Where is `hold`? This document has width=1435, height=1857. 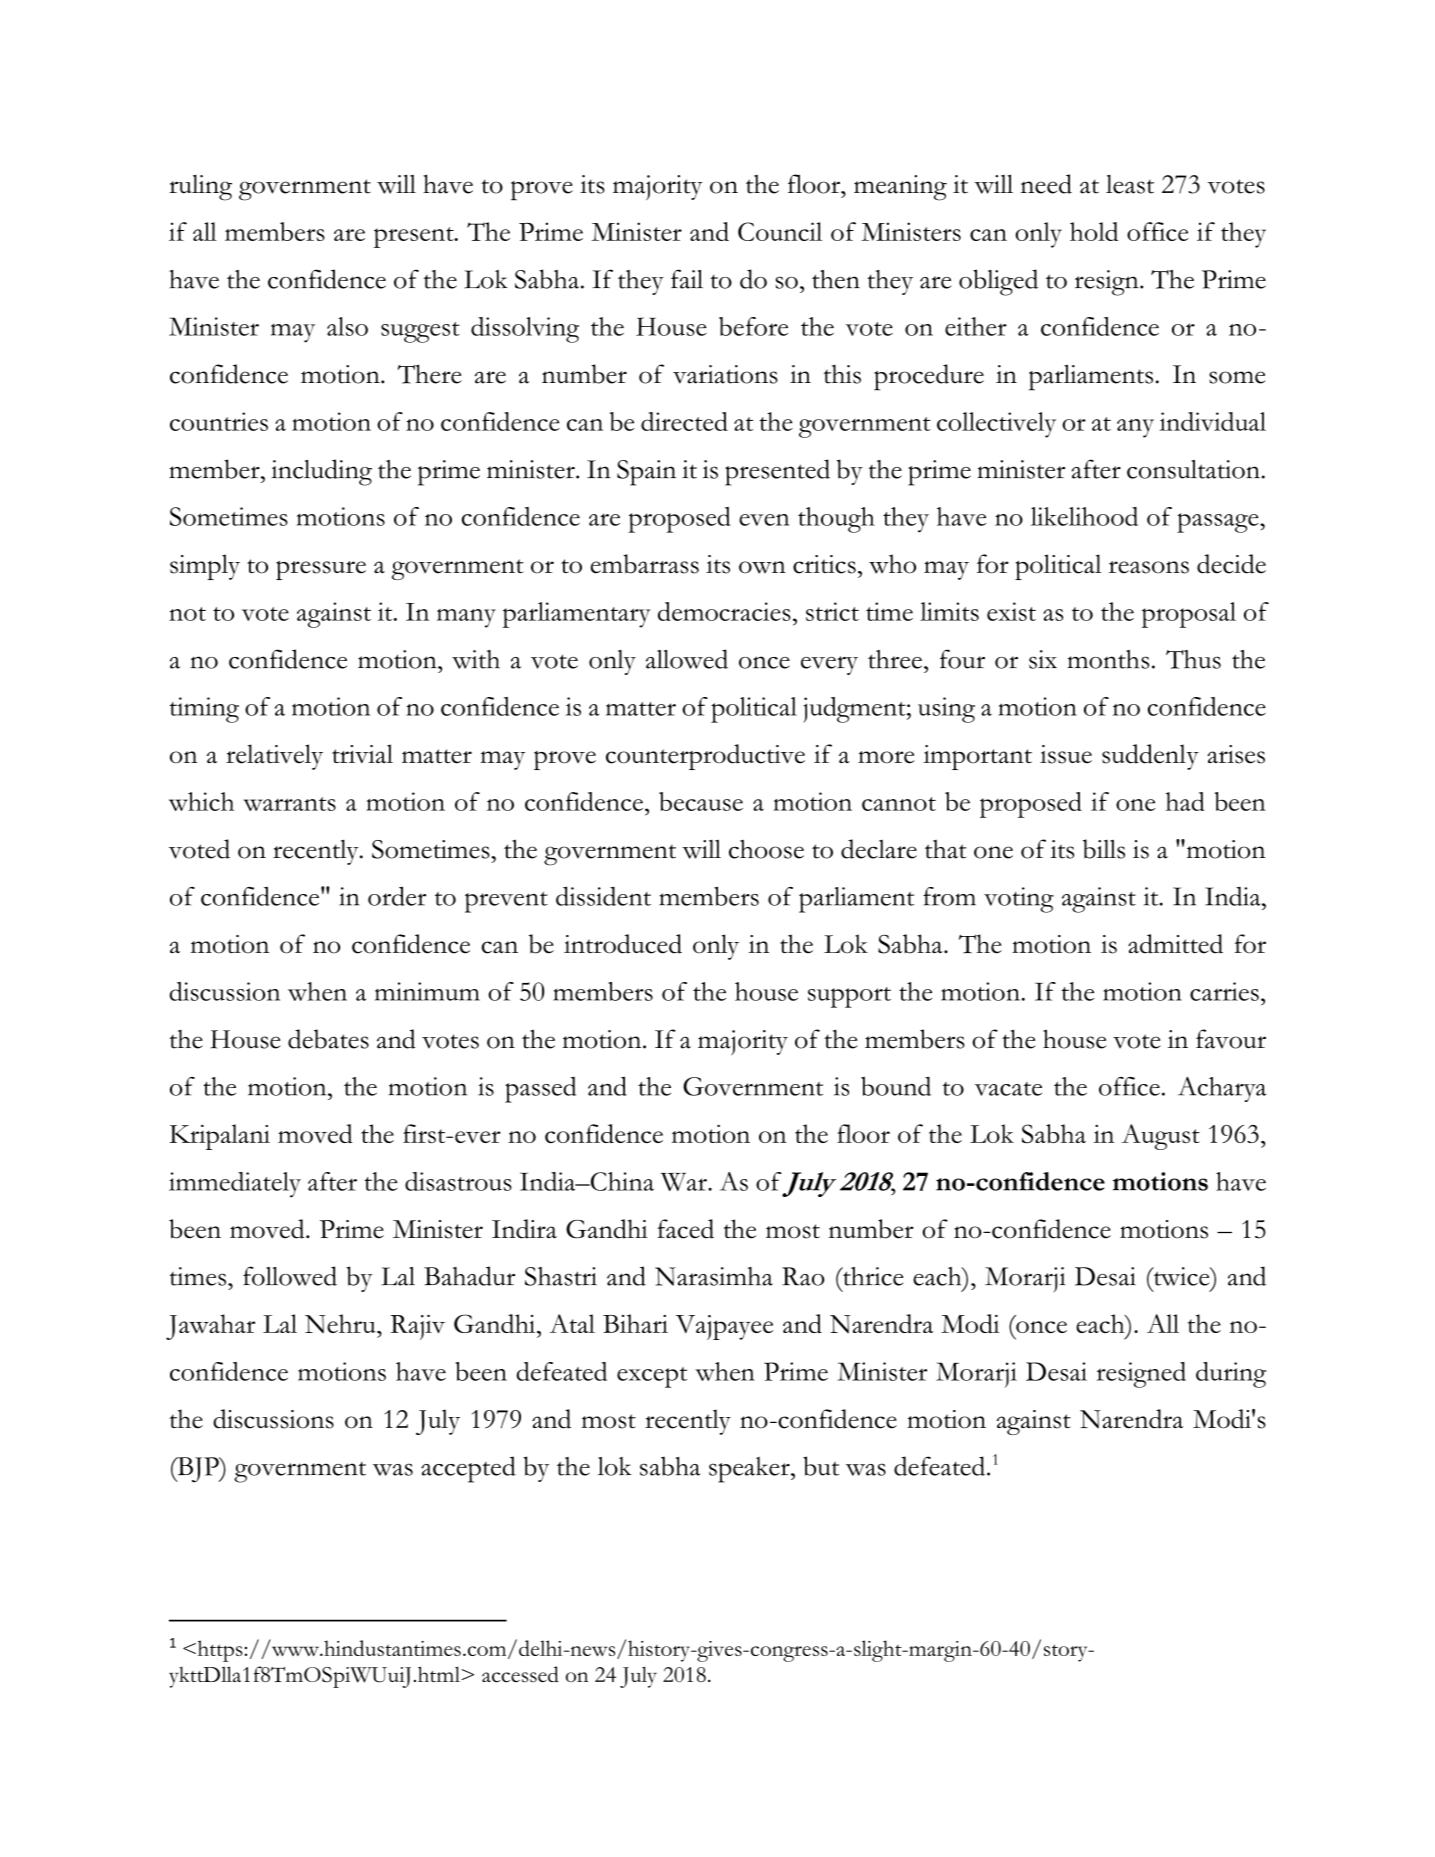 hold is located at coordinates (1094, 231).
